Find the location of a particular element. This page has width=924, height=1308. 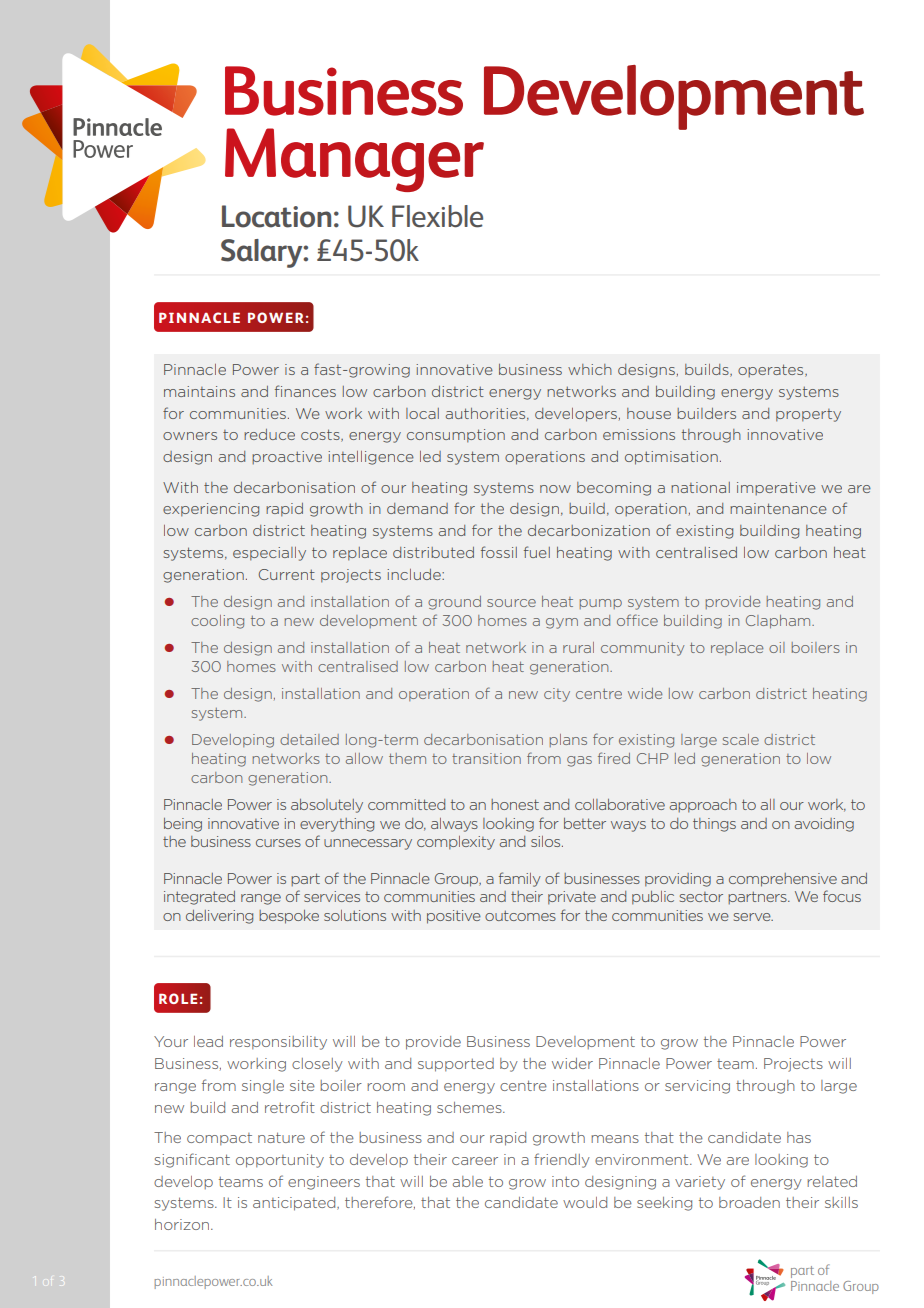

career is located at coordinates (475, 1161).
